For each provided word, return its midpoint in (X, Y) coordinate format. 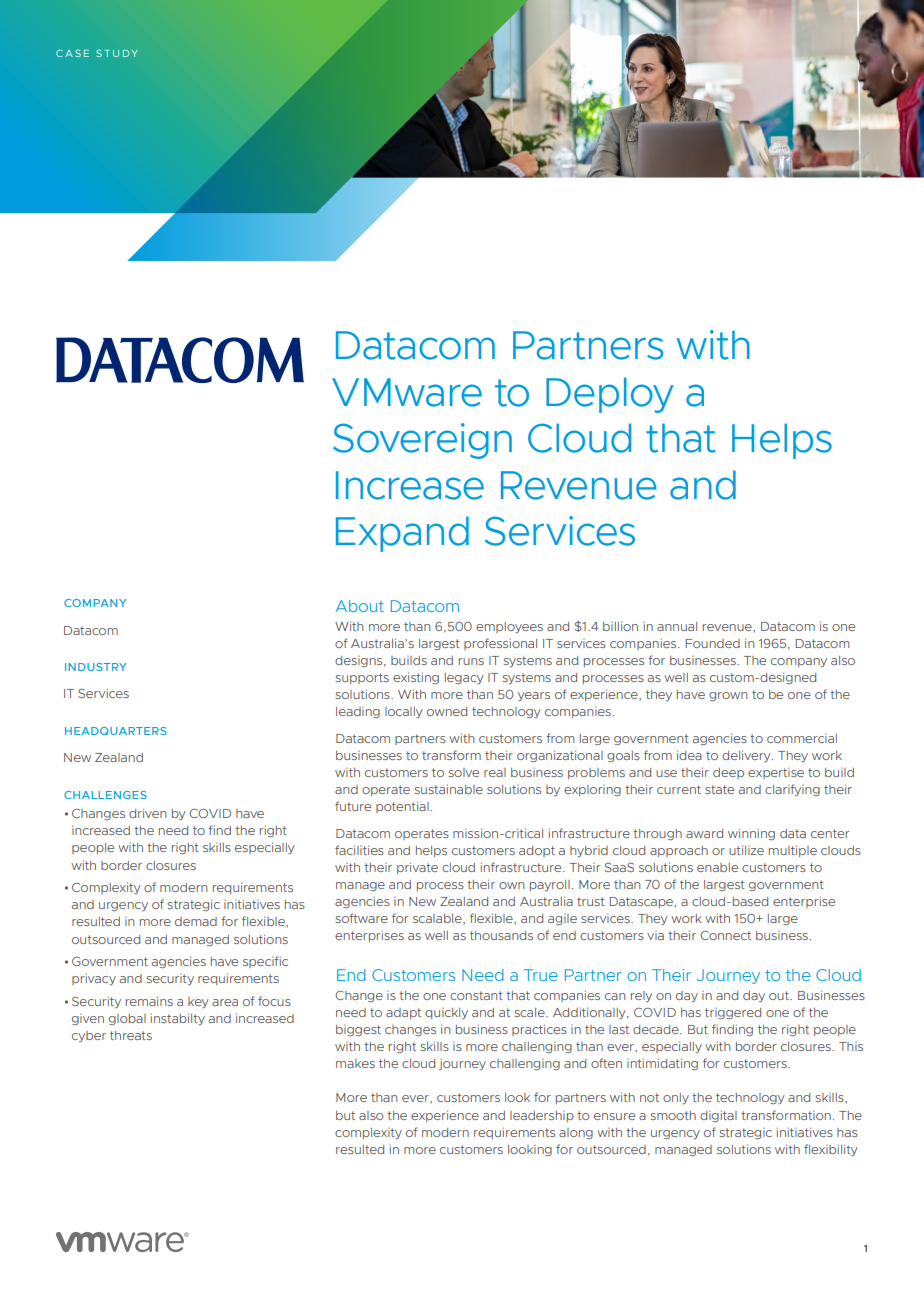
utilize (746, 850)
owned (447, 711)
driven (147, 813)
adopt (537, 851)
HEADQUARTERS (116, 731)
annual (677, 626)
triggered (733, 1013)
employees (509, 627)
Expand (402, 534)
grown (728, 696)
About (360, 606)
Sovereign (422, 441)
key (198, 1002)
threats (131, 1035)
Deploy (610, 395)
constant (476, 995)
